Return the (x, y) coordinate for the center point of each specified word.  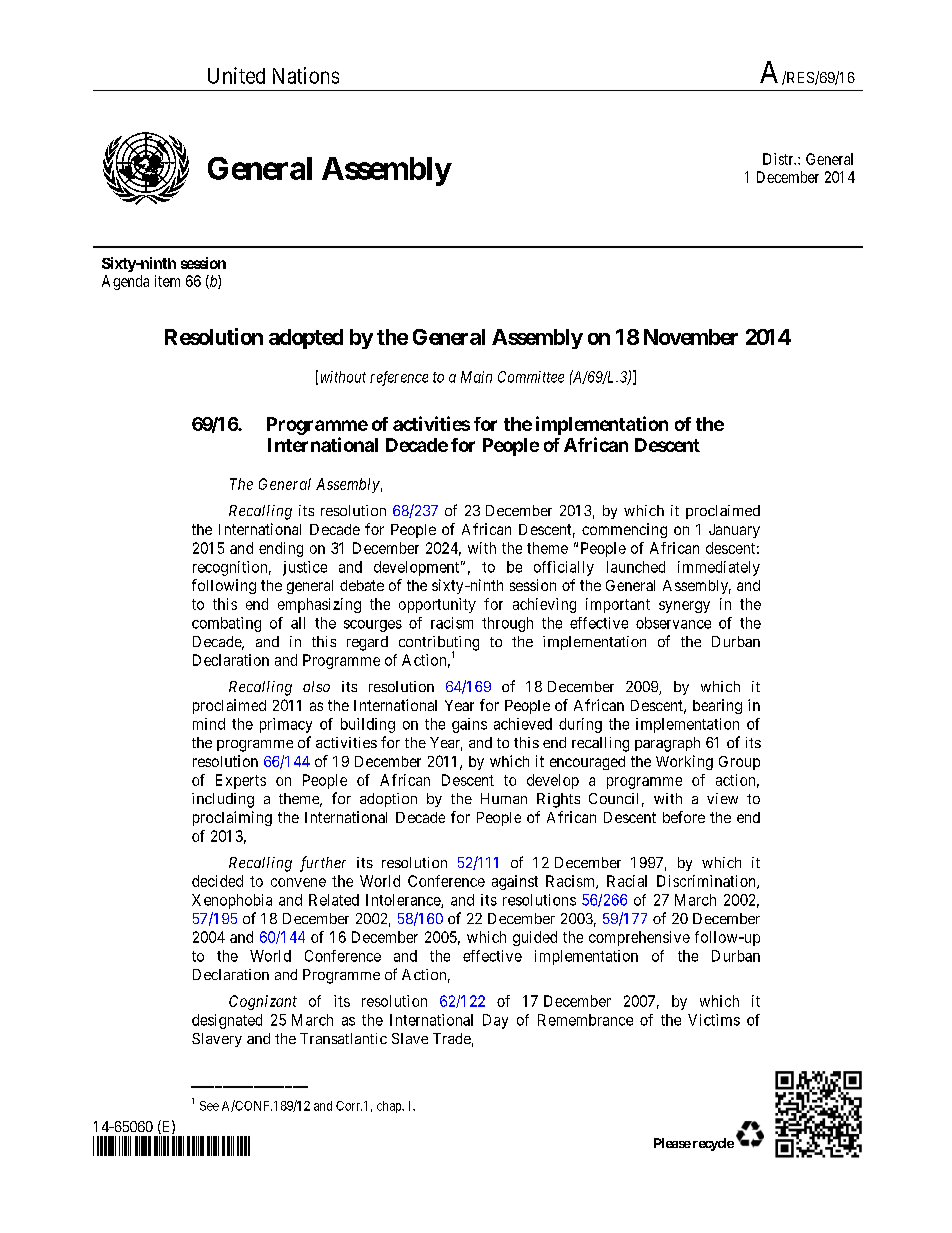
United (236, 75)
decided (217, 881)
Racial (627, 881)
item (167, 281)
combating (226, 624)
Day (495, 1021)
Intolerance (404, 901)
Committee (531, 377)
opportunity (437, 605)
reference (399, 378)
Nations (306, 75)
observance (673, 623)
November (691, 337)
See (209, 1106)
